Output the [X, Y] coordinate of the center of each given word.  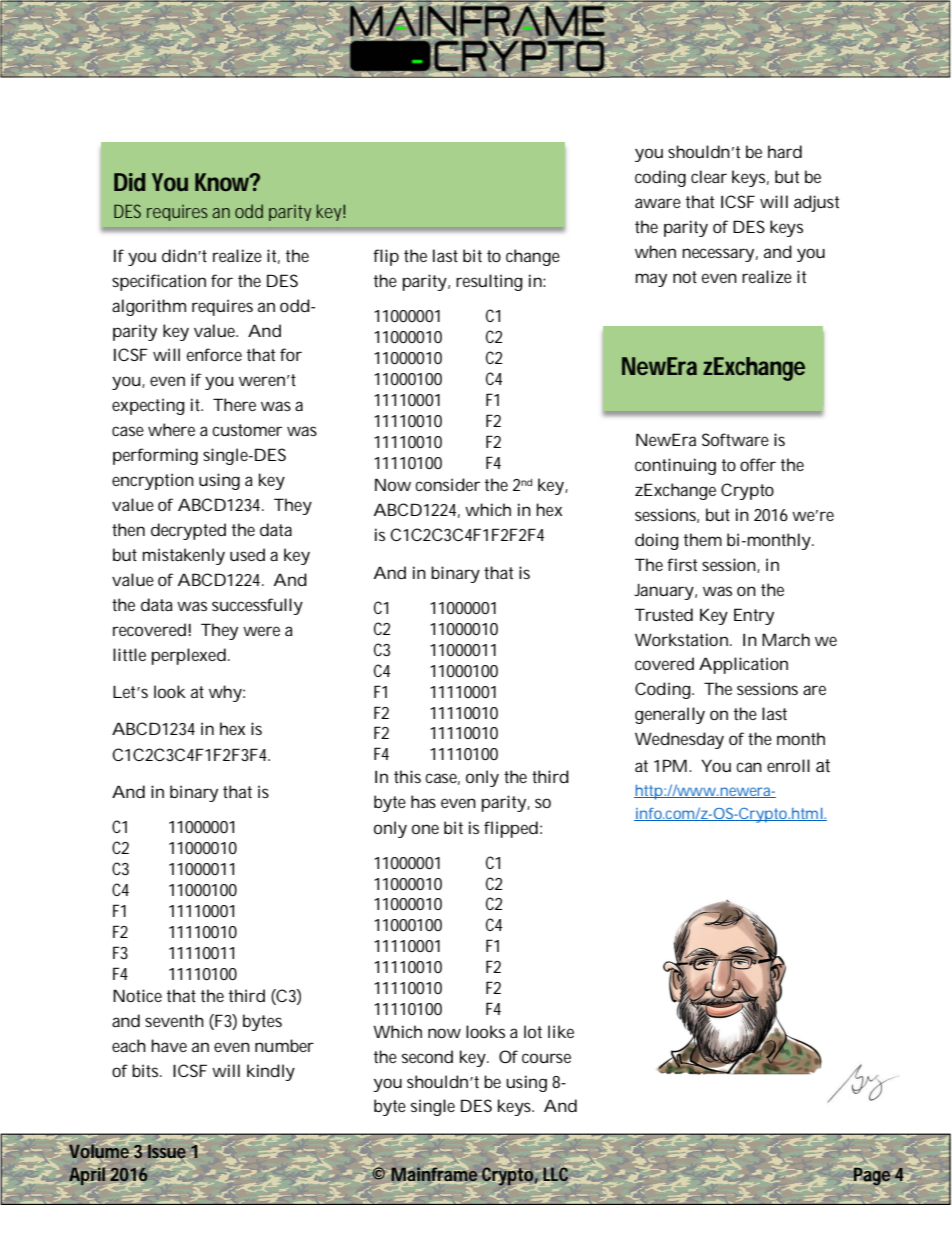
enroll [788, 765]
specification [159, 282]
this [407, 776]
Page [872, 1177]
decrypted [188, 531]
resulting [489, 282]
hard [785, 151]
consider [447, 484]
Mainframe [434, 1174]
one [425, 829]
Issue [167, 1151]
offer [758, 464]
